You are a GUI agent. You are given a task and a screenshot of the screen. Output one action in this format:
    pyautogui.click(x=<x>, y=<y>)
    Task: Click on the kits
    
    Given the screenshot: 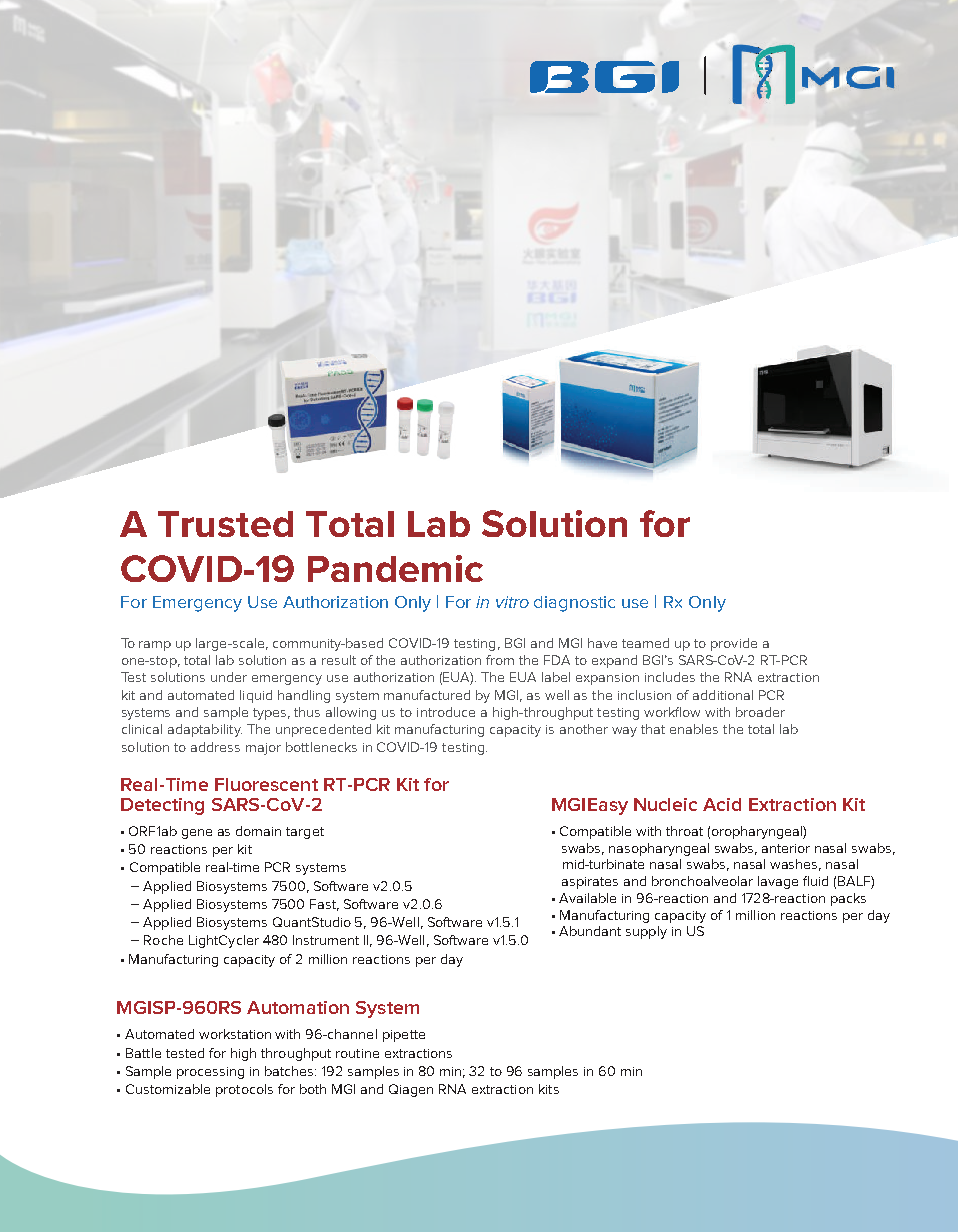 What is the action you would take?
    pyautogui.click(x=549, y=1089)
